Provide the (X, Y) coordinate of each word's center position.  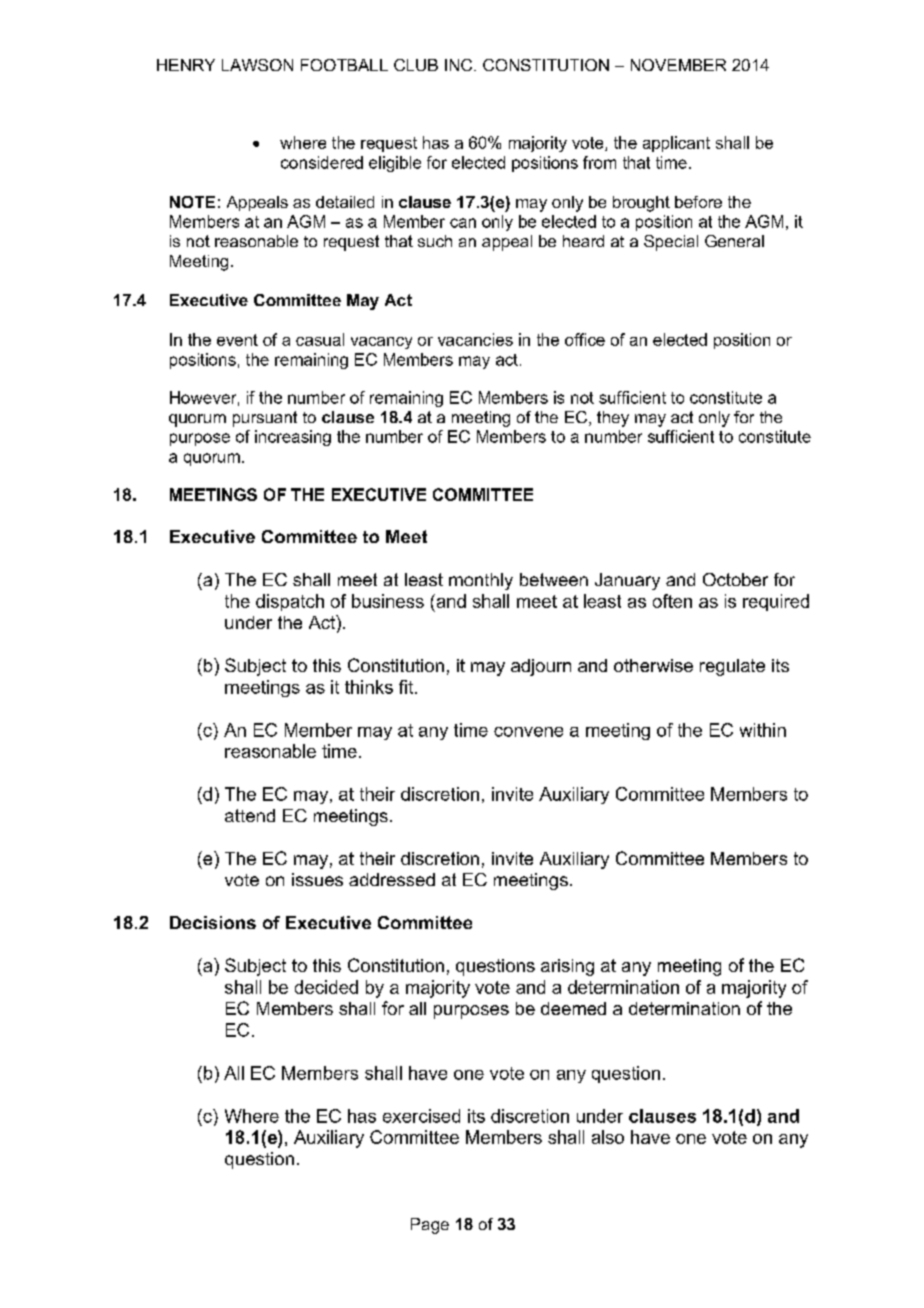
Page (430, 1226)
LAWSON (257, 65)
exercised (421, 1116)
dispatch (290, 602)
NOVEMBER (678, 65)
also (608, 1137)
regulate (732, 667)
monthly (481, 581)
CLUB (416, 65)
